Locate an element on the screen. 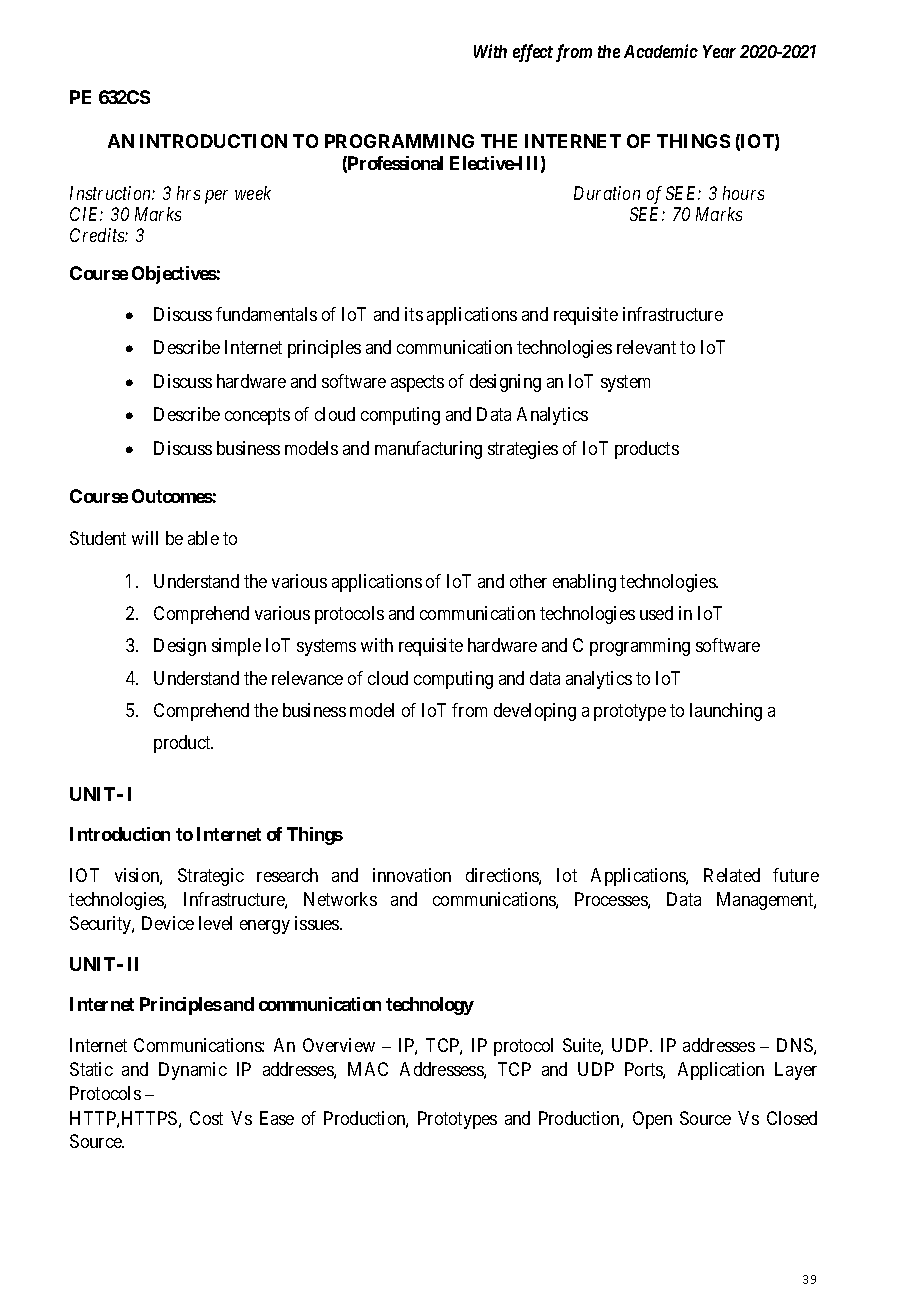 This screenshot has height=1308, width=924. hrs is located at coordinates (188, 193).
